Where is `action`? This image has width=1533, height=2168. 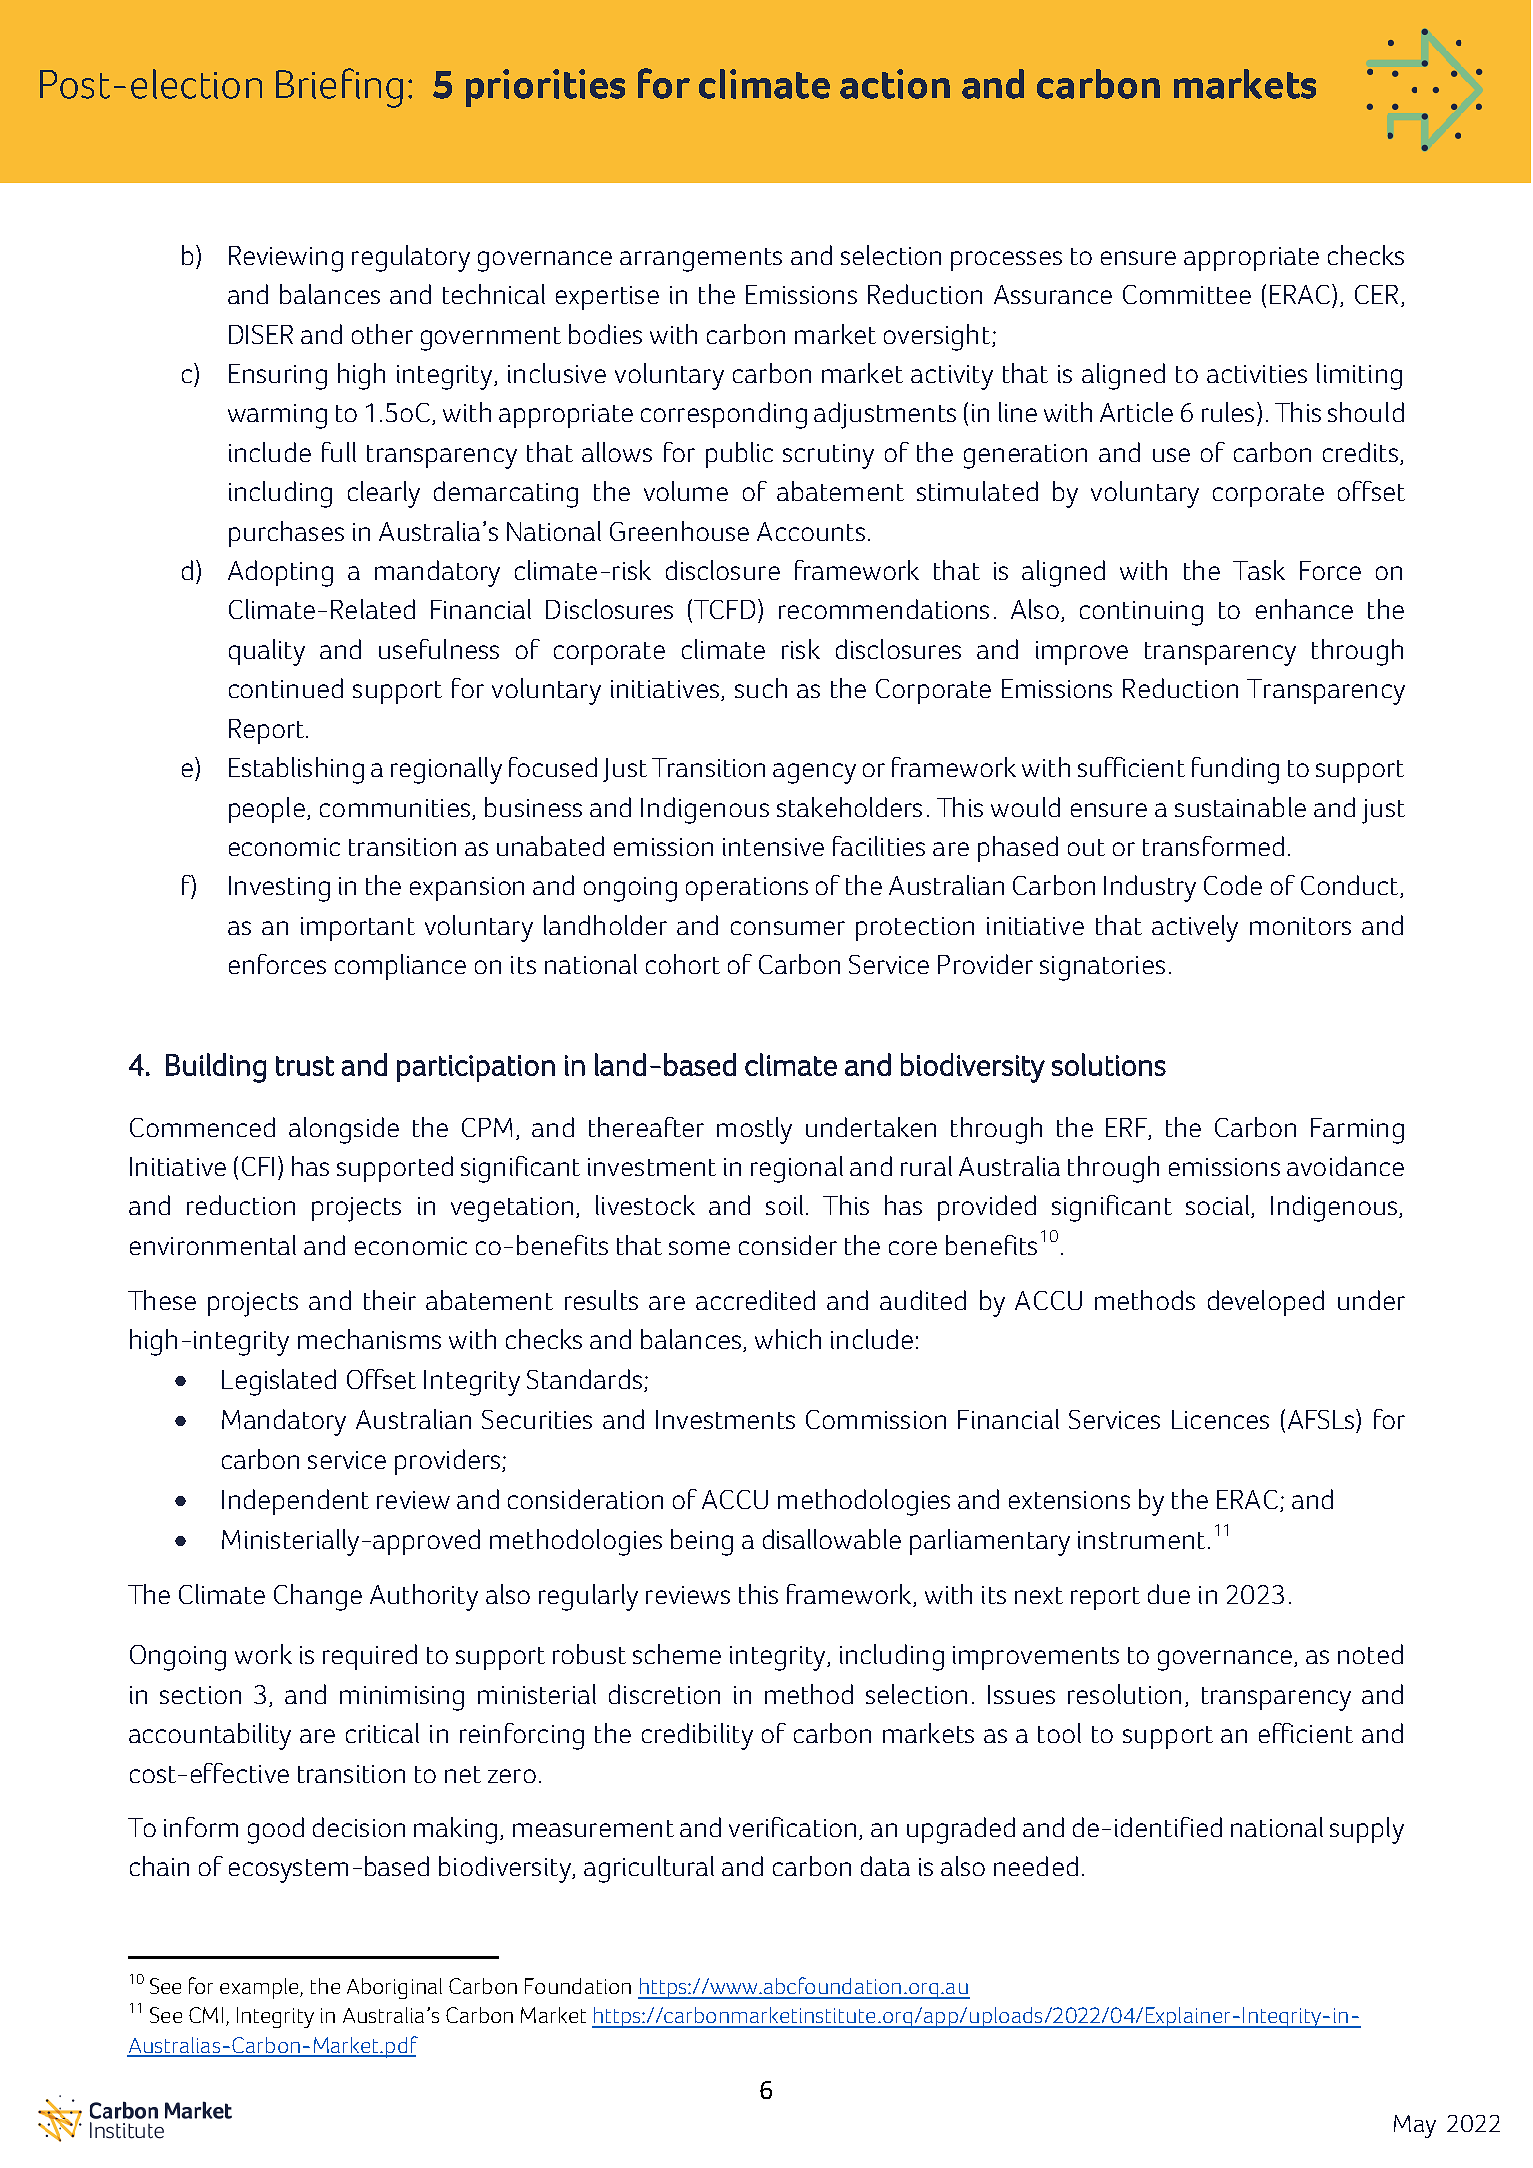 action is located at coordinates (895, 84).
